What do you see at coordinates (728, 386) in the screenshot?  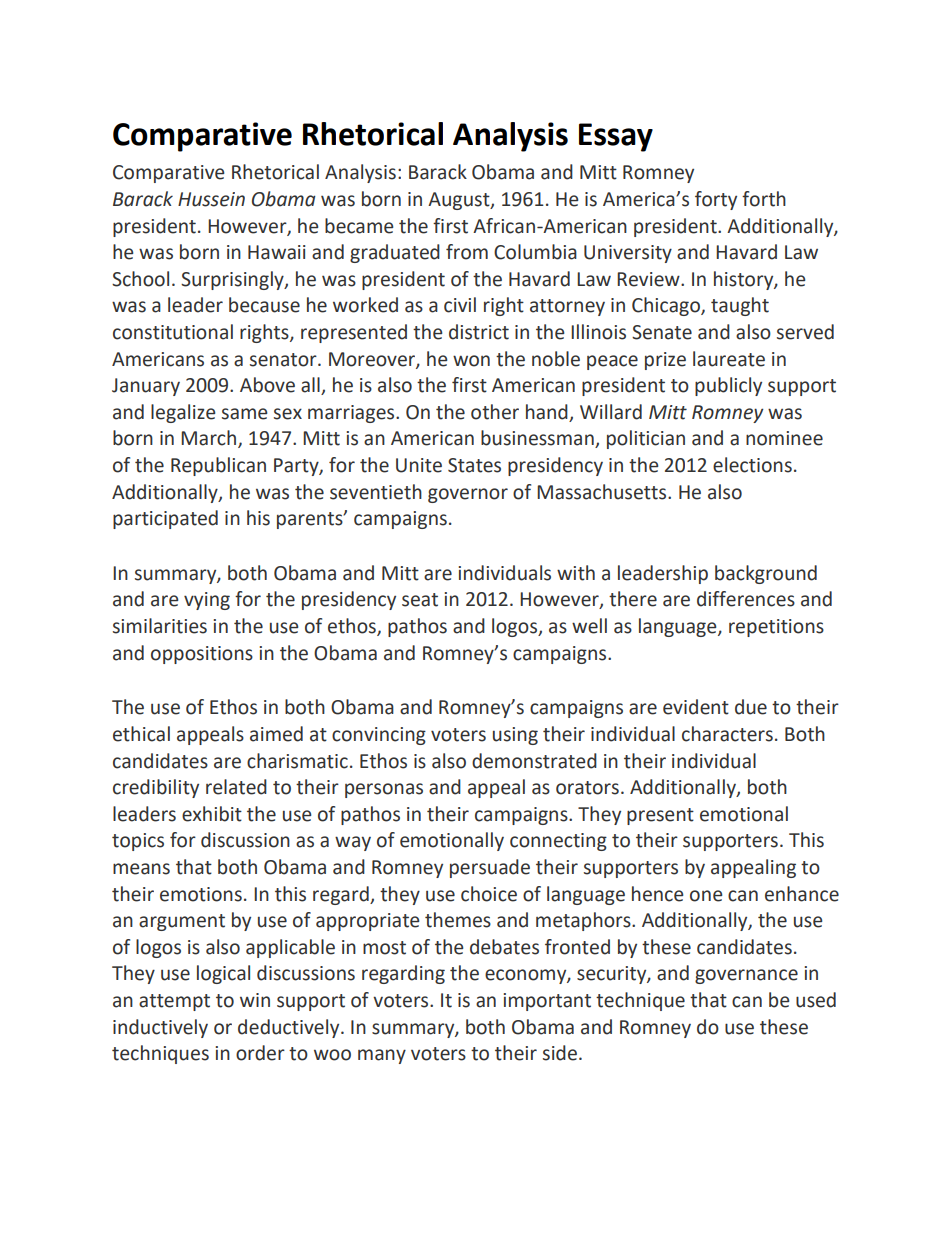 I see `publicly` at bounding box center [728, 386].
